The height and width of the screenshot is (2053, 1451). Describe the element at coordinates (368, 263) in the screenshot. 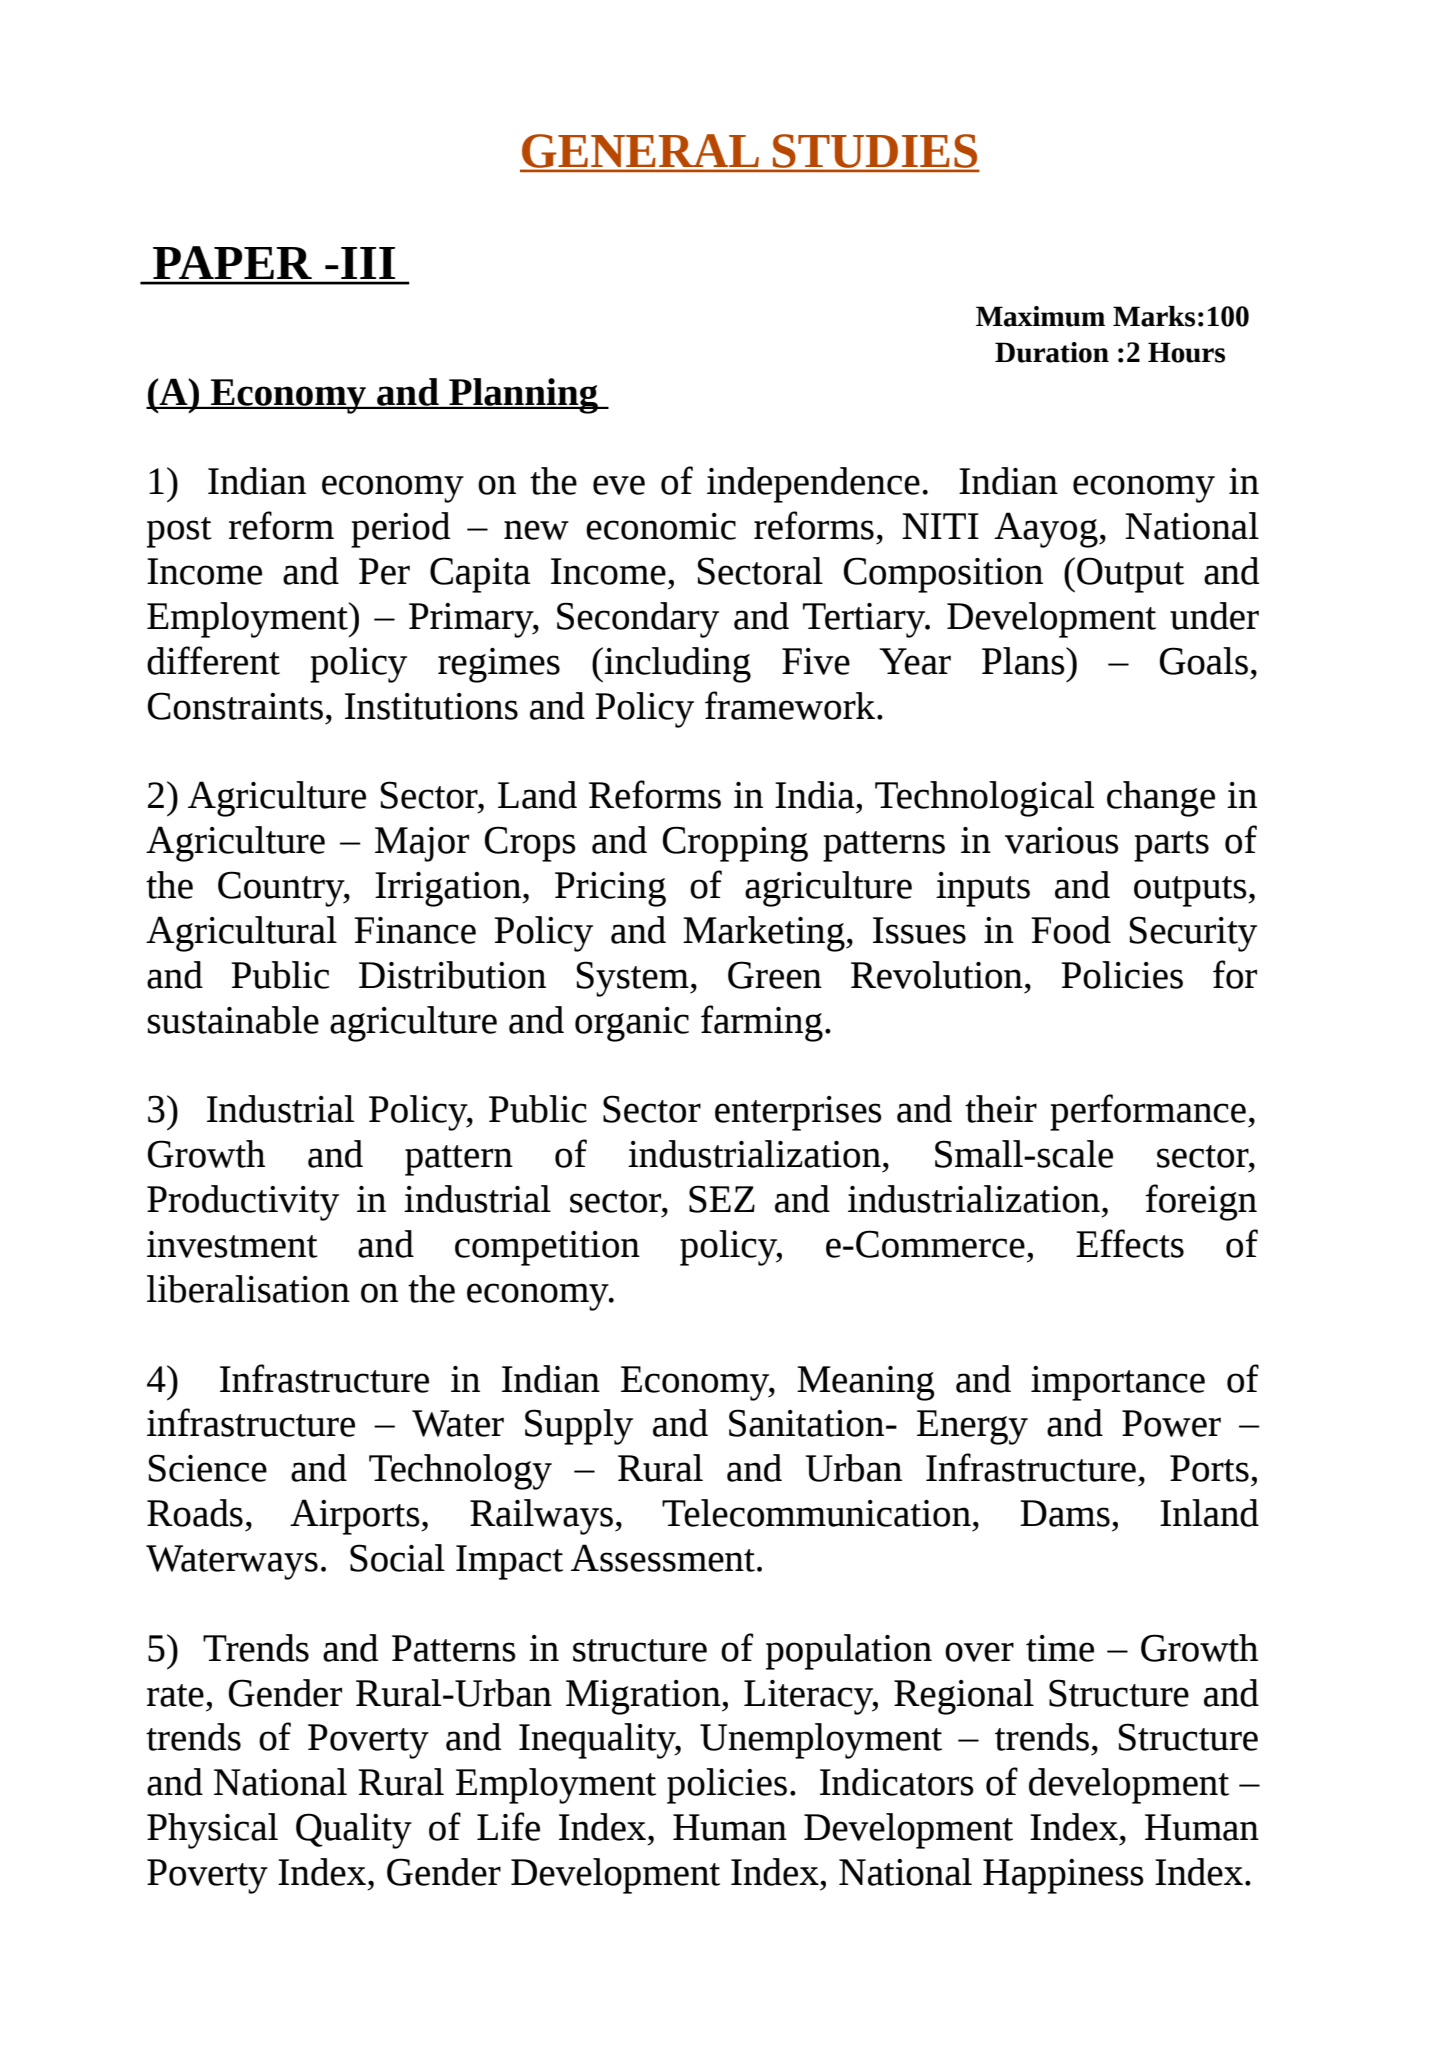

I see `III` at that location.
